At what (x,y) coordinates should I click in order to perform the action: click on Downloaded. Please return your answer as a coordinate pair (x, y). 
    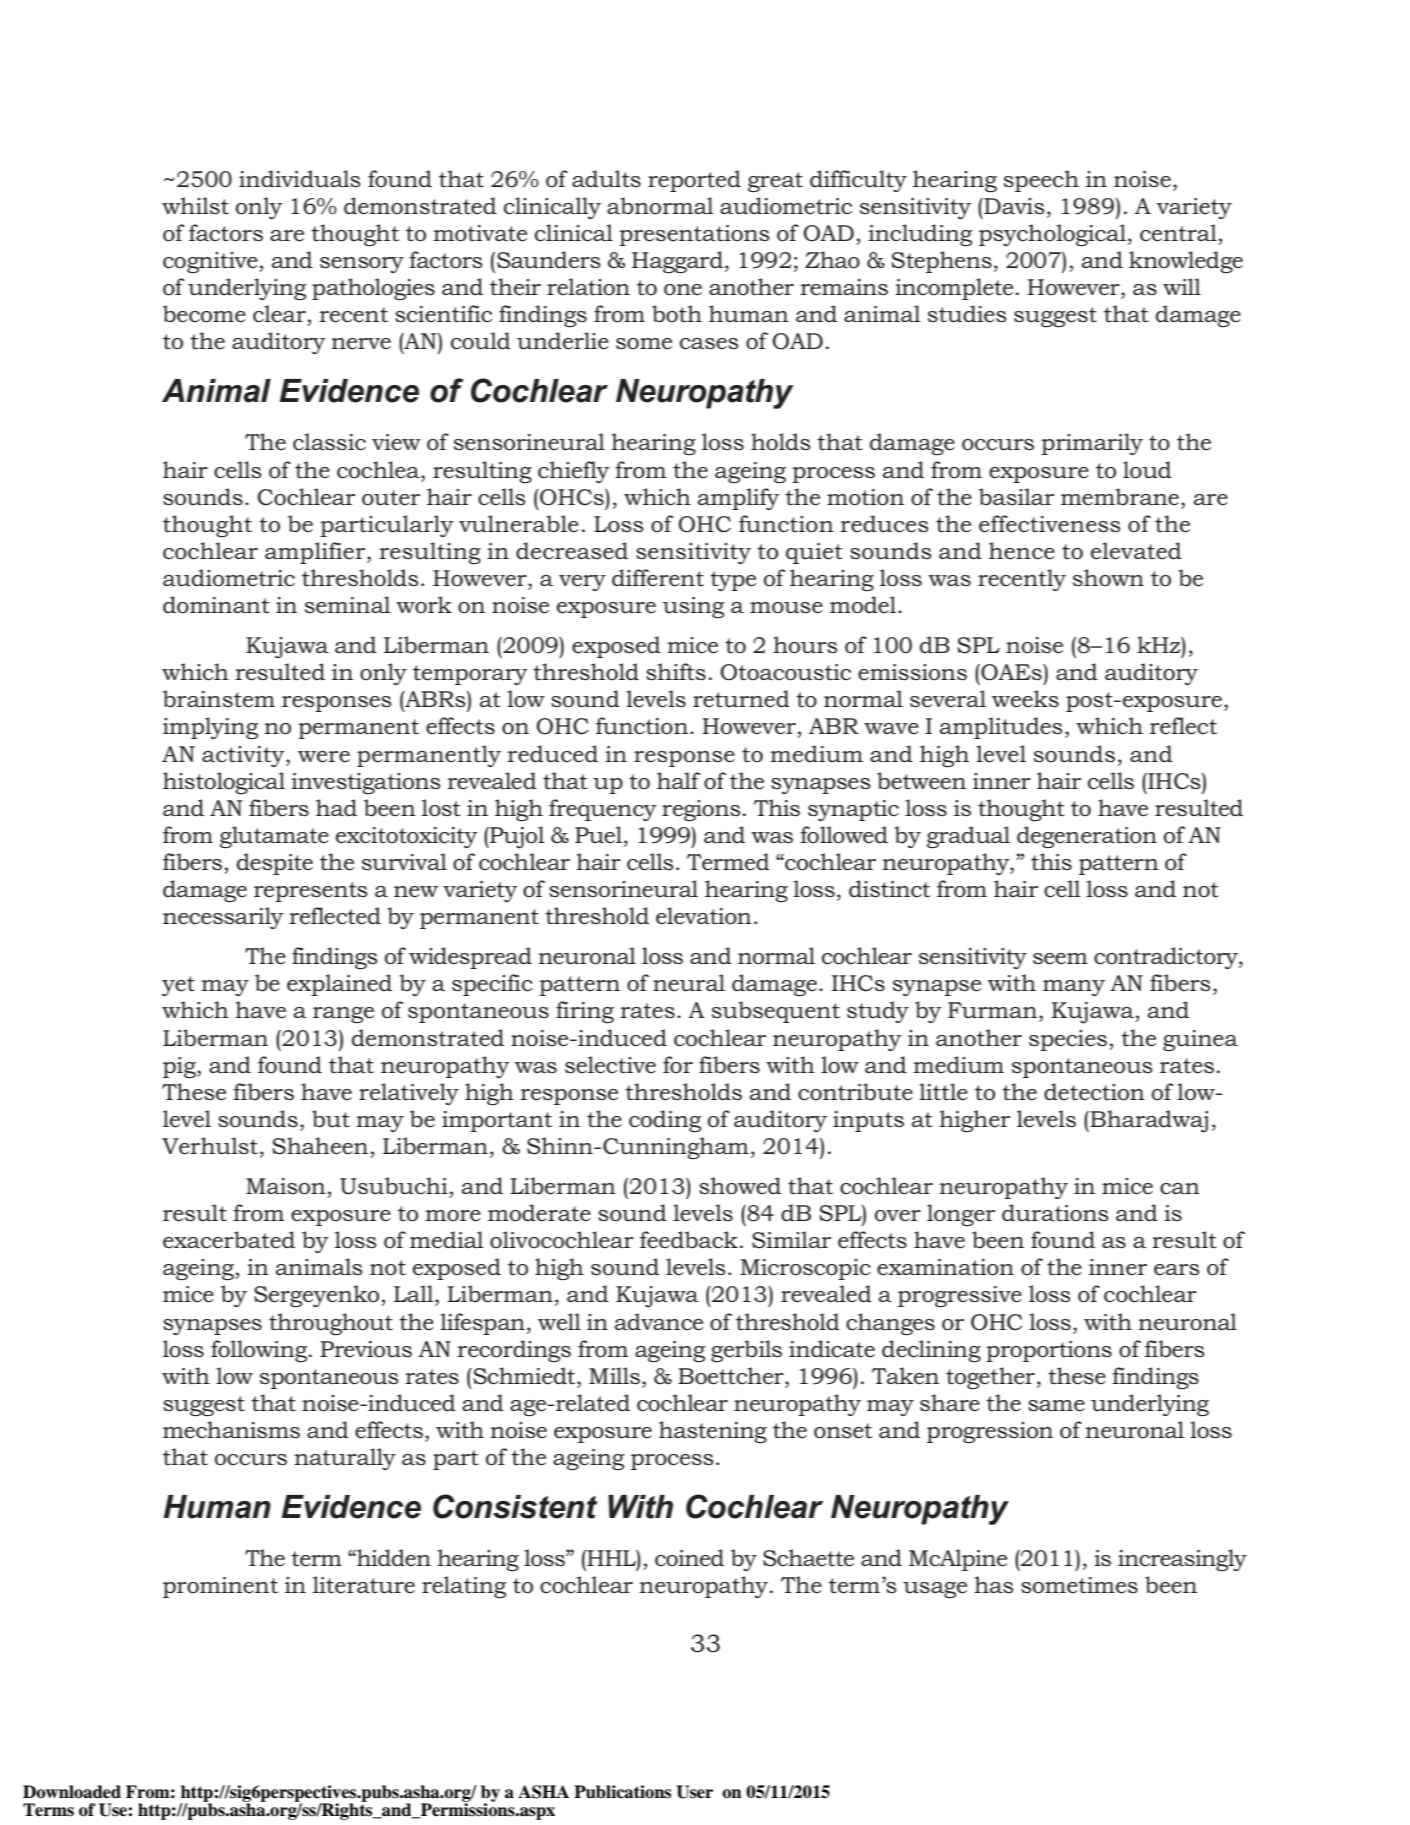
    Looking at the image, I should click on (72, 1792).
